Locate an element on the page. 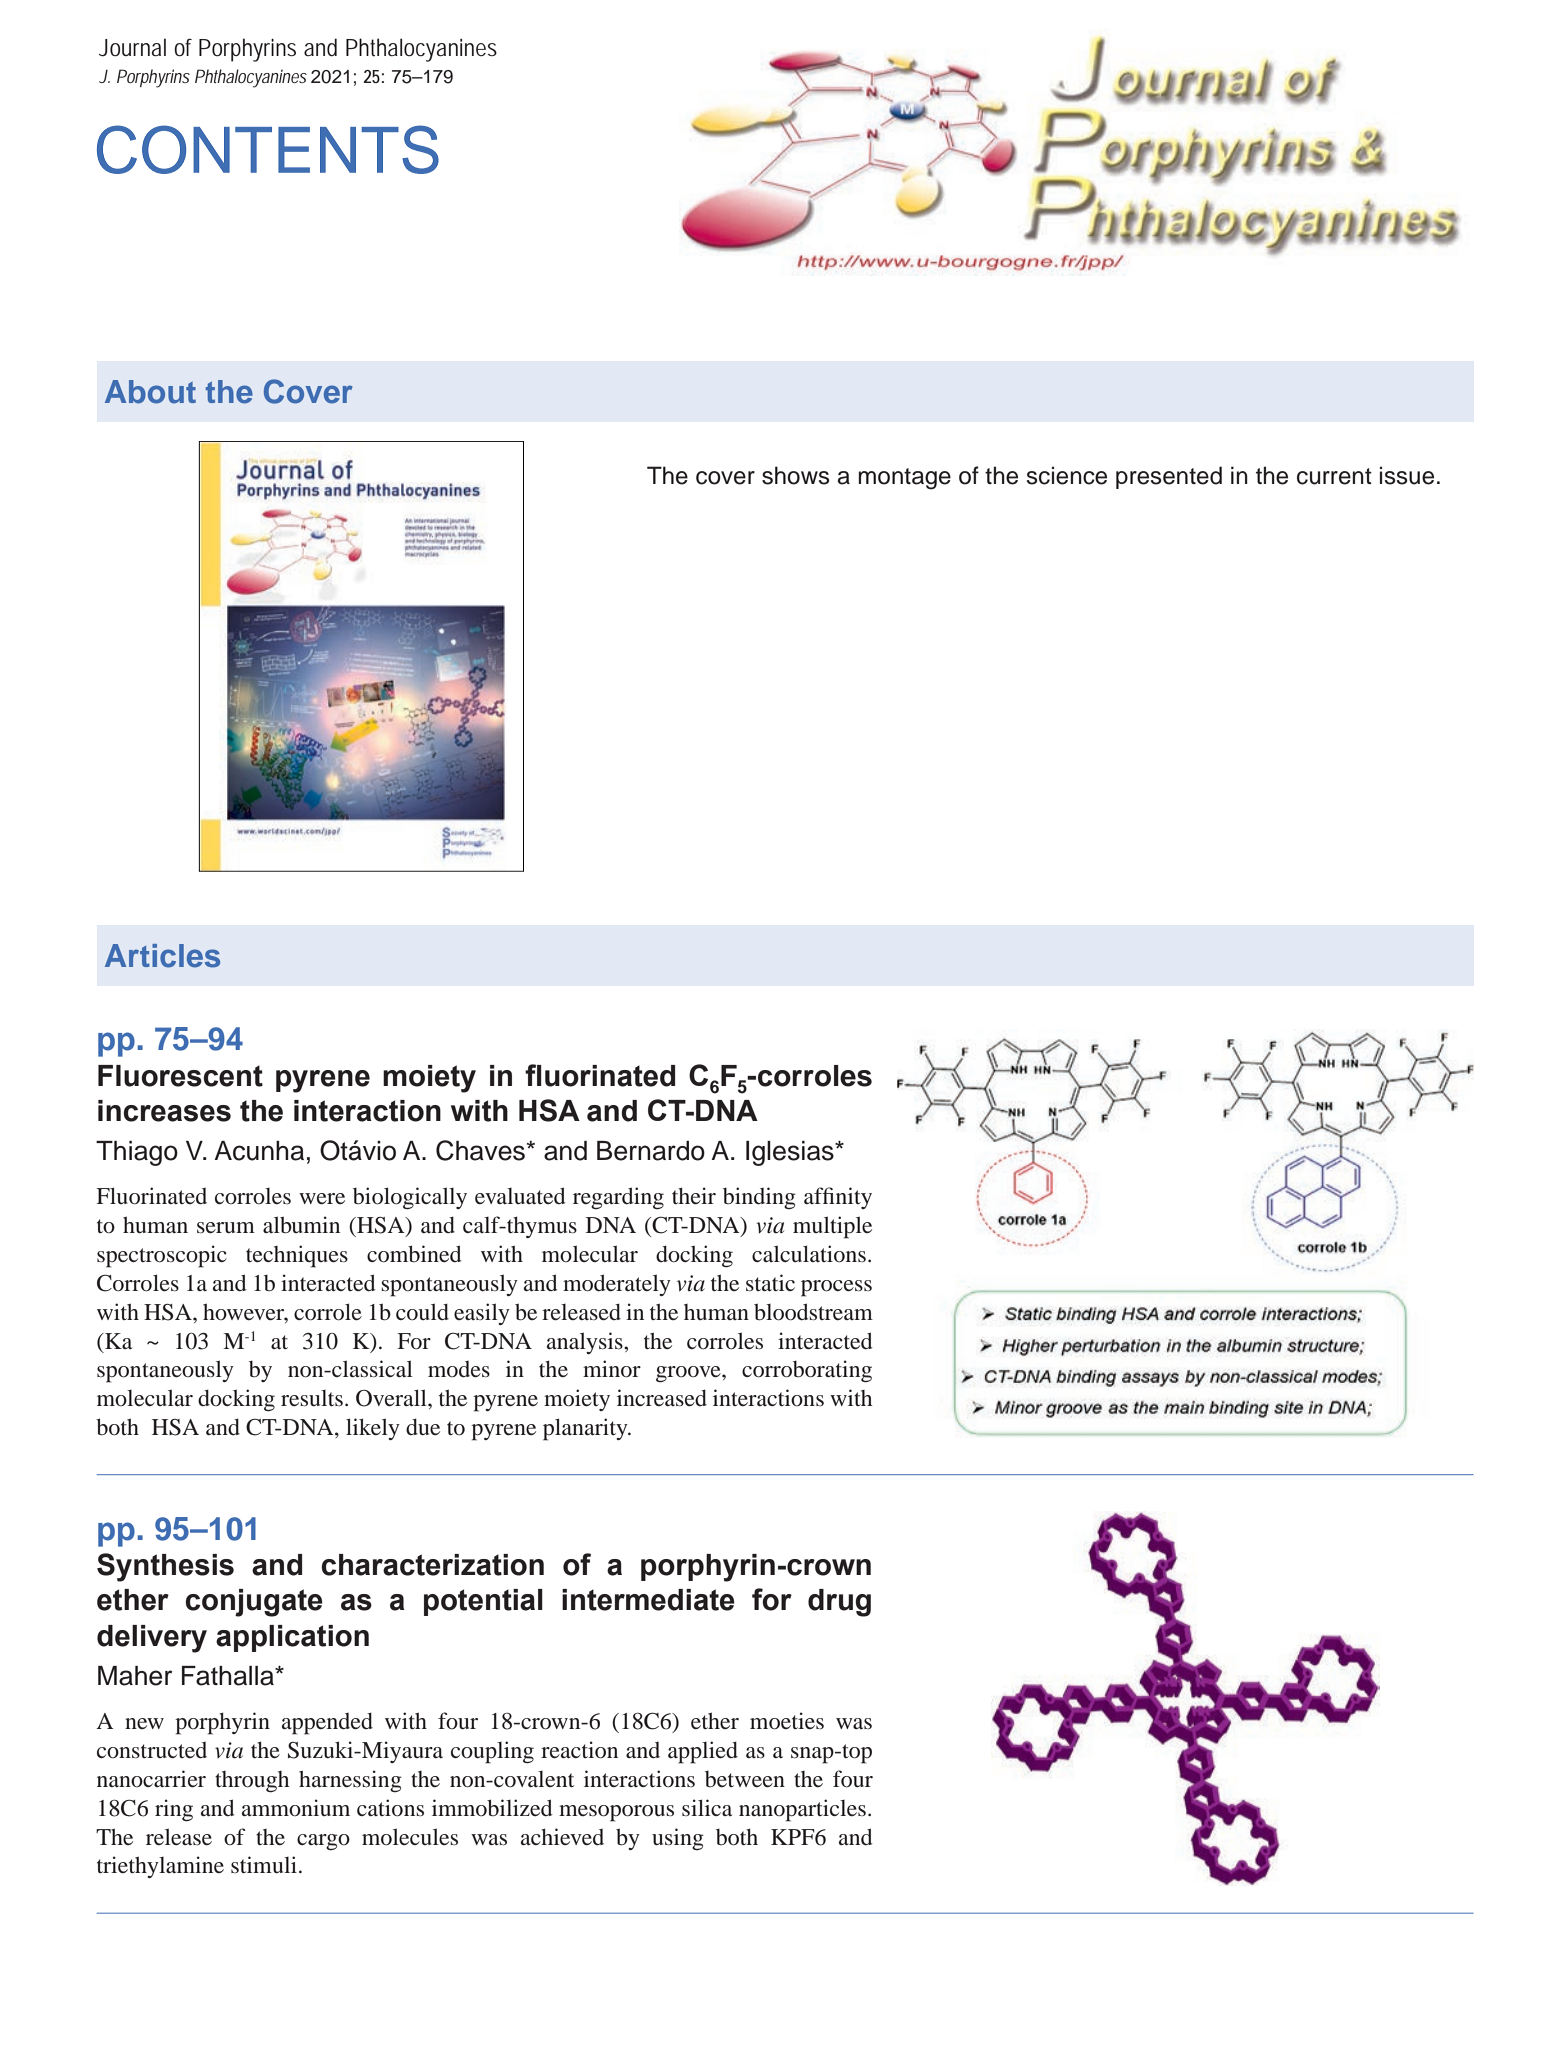  CONTENTS is located at coordinates (268, 149).
